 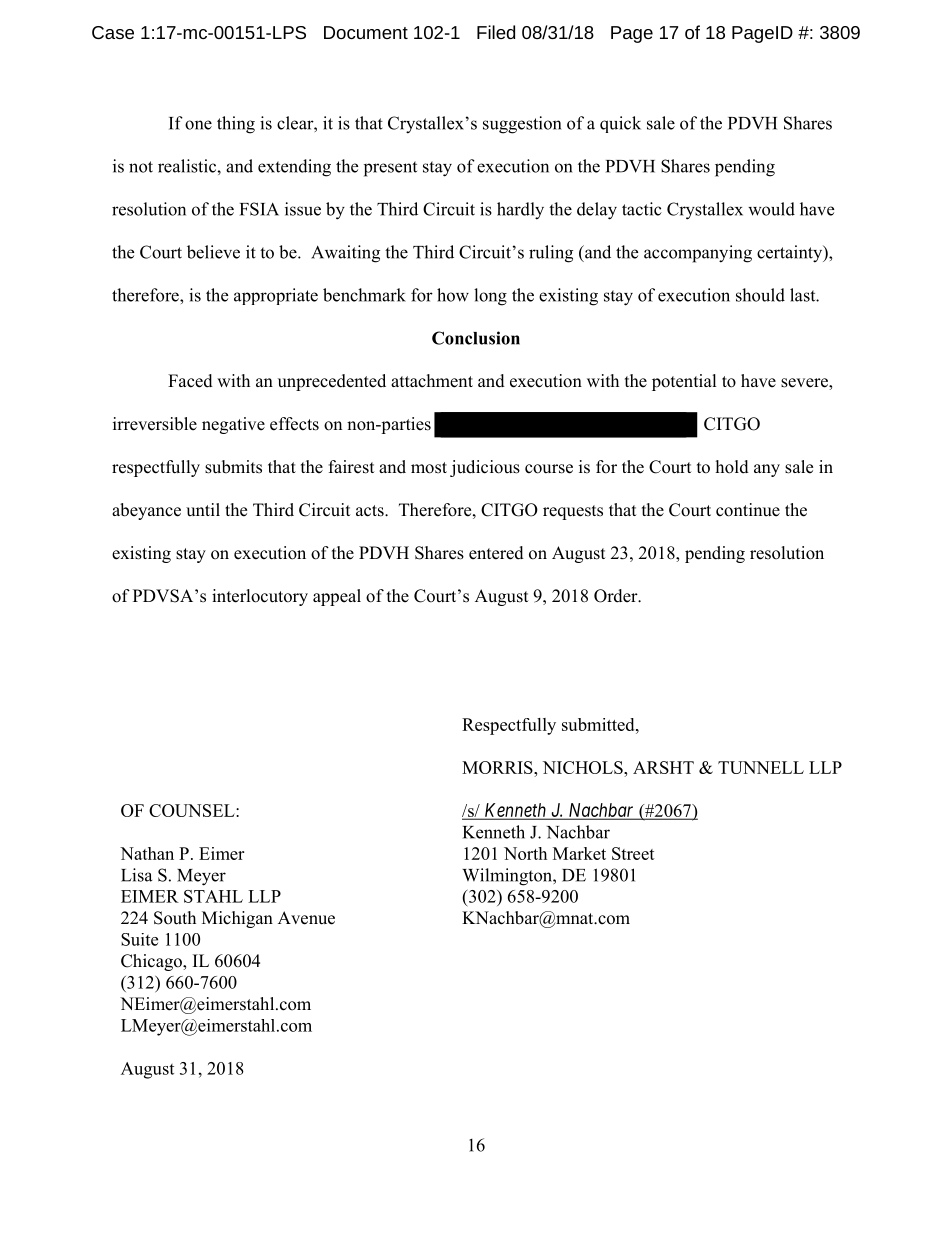 What do you see at coordinates (190, 381) in the screenshot?
I see `Faced` at bounding box center [190, 381].
